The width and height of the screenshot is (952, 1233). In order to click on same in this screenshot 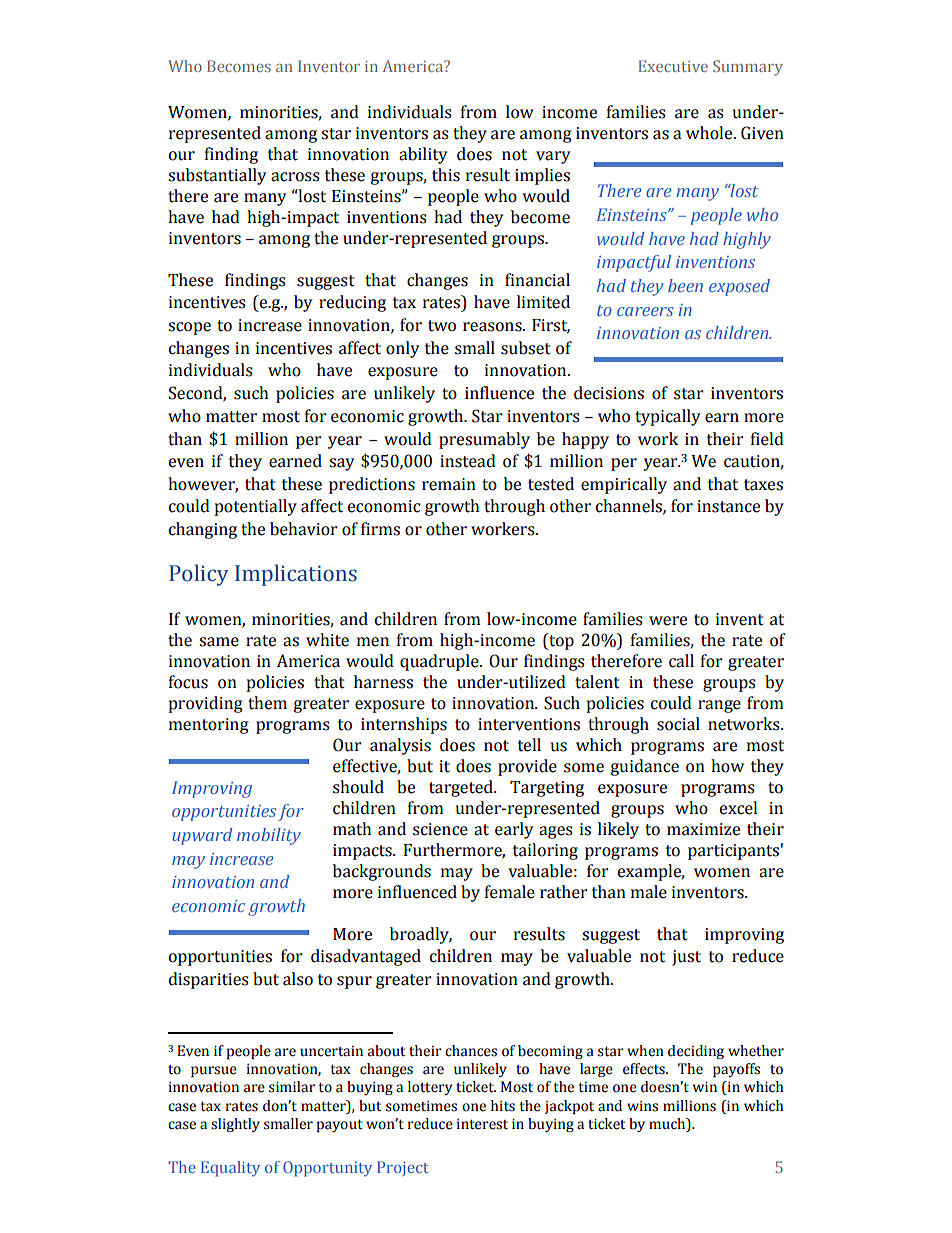, I will do `click(219, 642)`.
